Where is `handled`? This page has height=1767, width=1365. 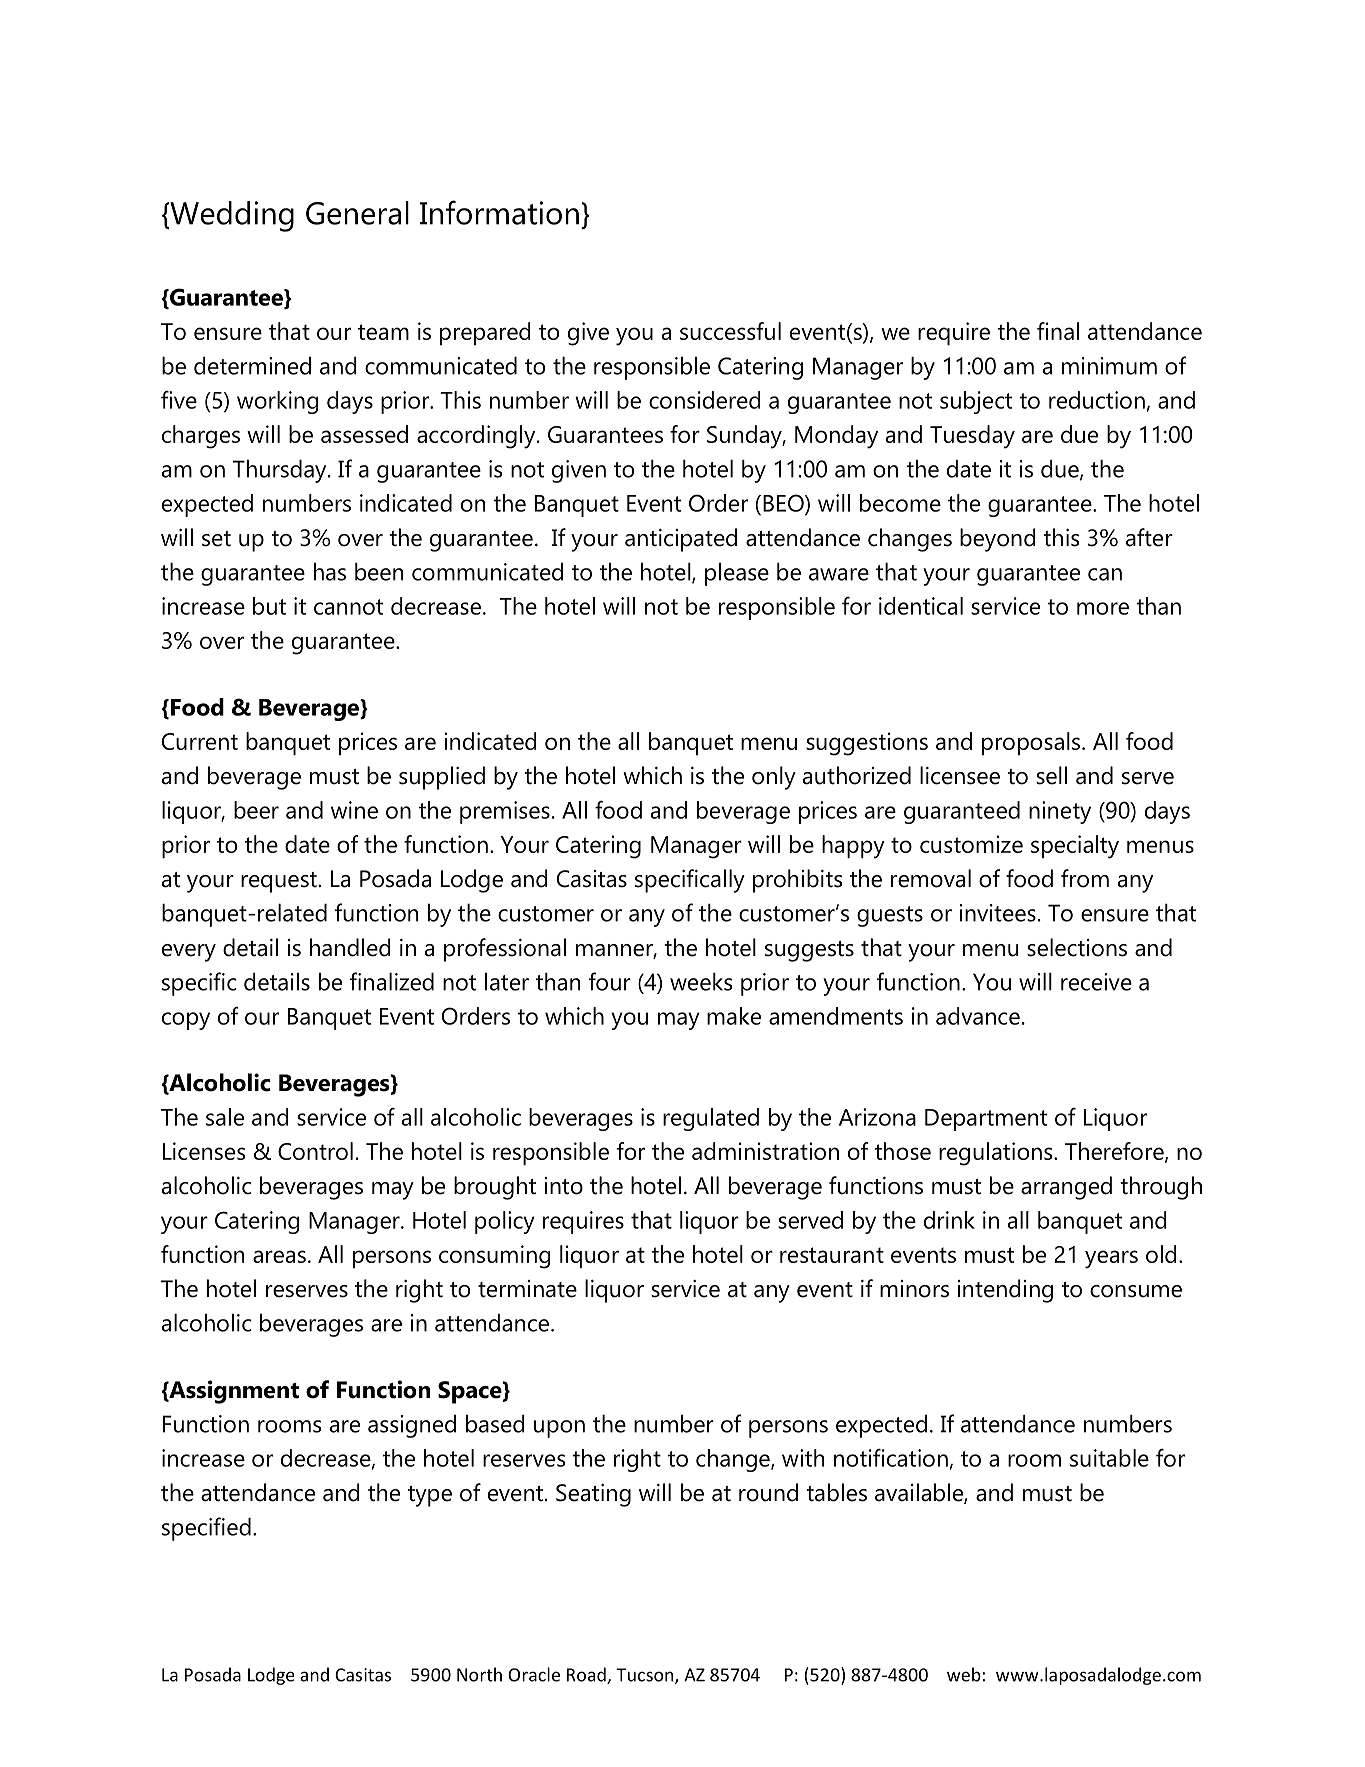 handled is located at coordinates (350, 947).
